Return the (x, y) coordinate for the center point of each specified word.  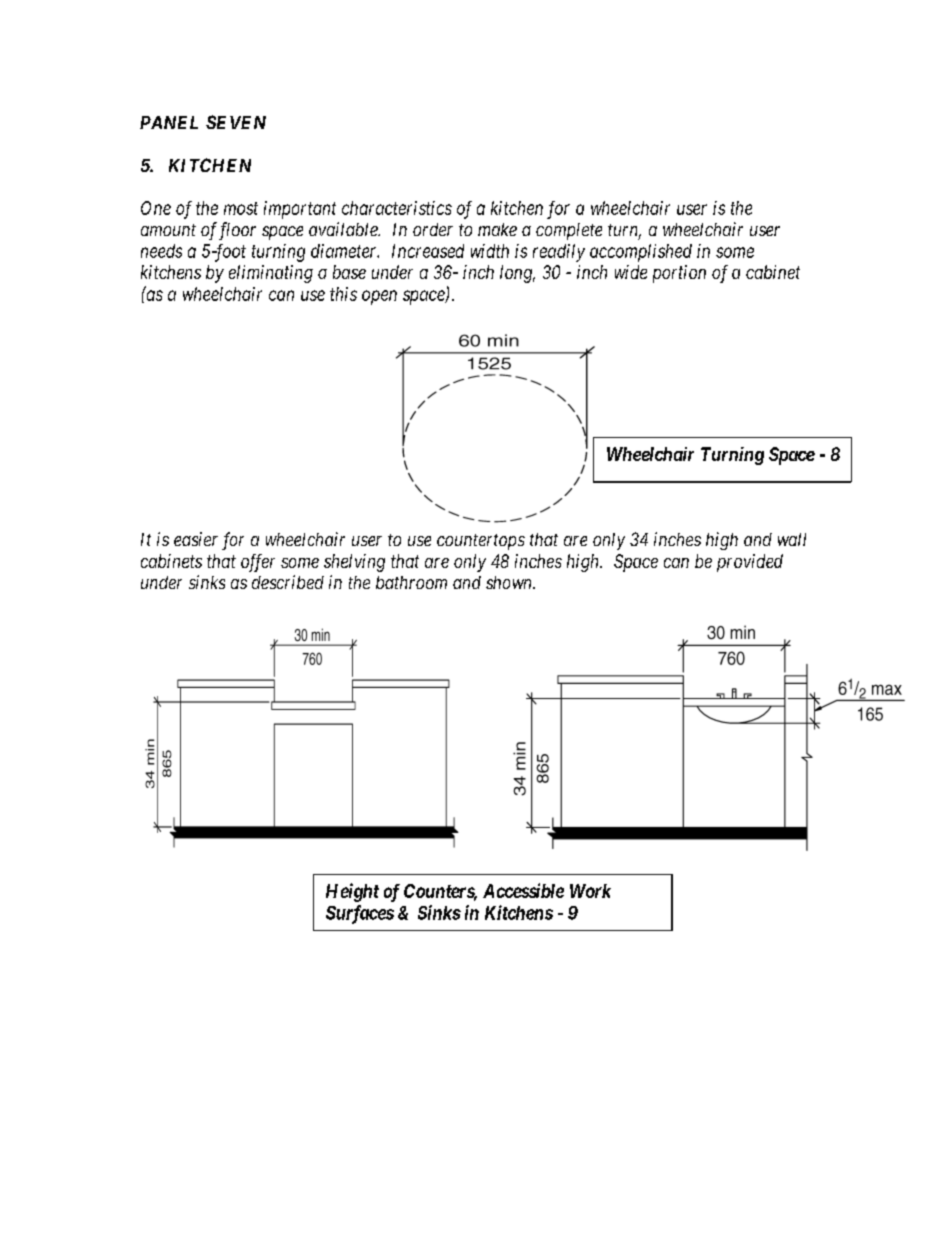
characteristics (397, 208)
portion (679, 274)
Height (352, 892)
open (379, 297)
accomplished (641, 253)
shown (510, 582)
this (343, 294)
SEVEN (236, 122)
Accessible (523, 890)
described (288, 582)
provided (750, 563)
